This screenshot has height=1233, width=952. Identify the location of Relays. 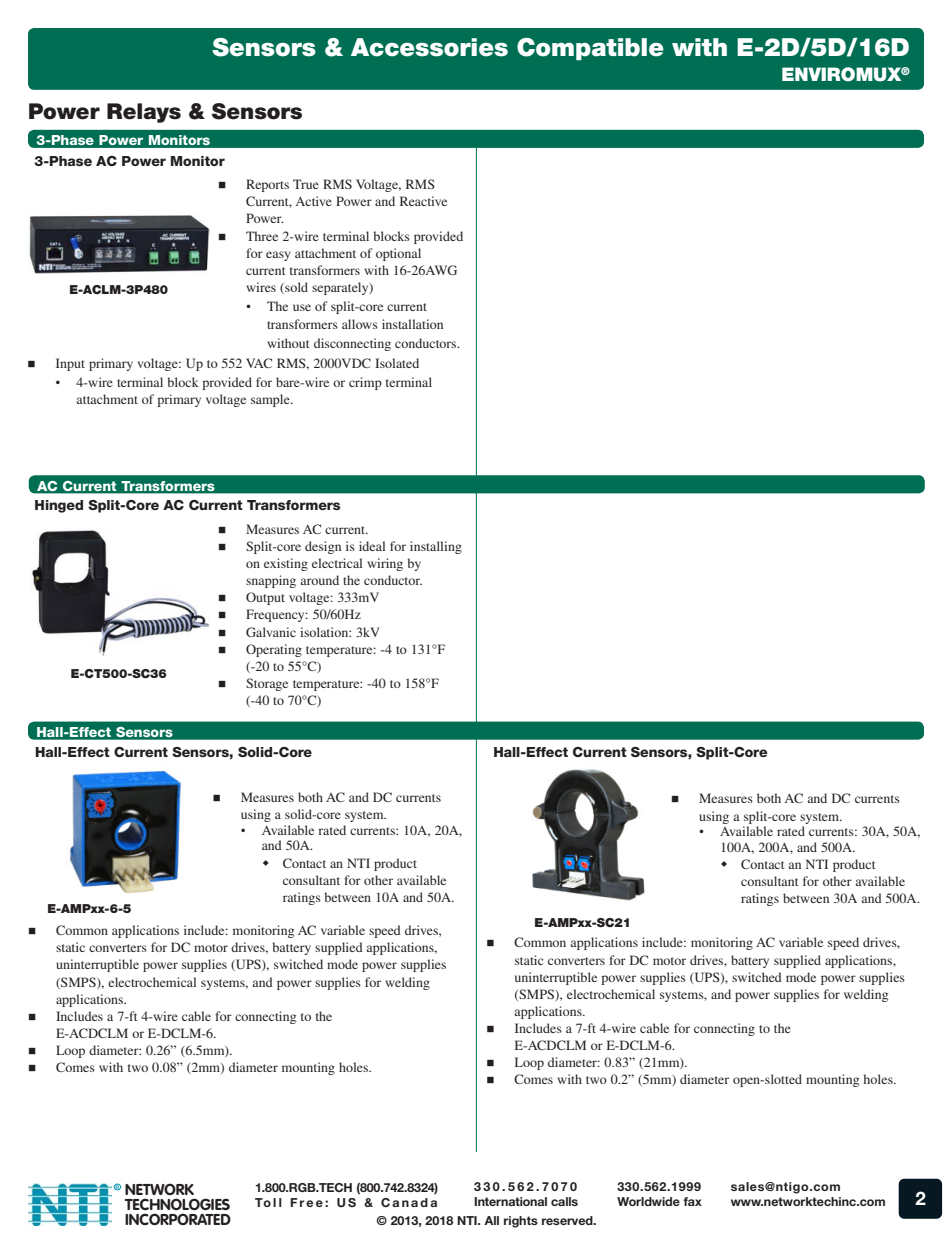
(144, 113).
